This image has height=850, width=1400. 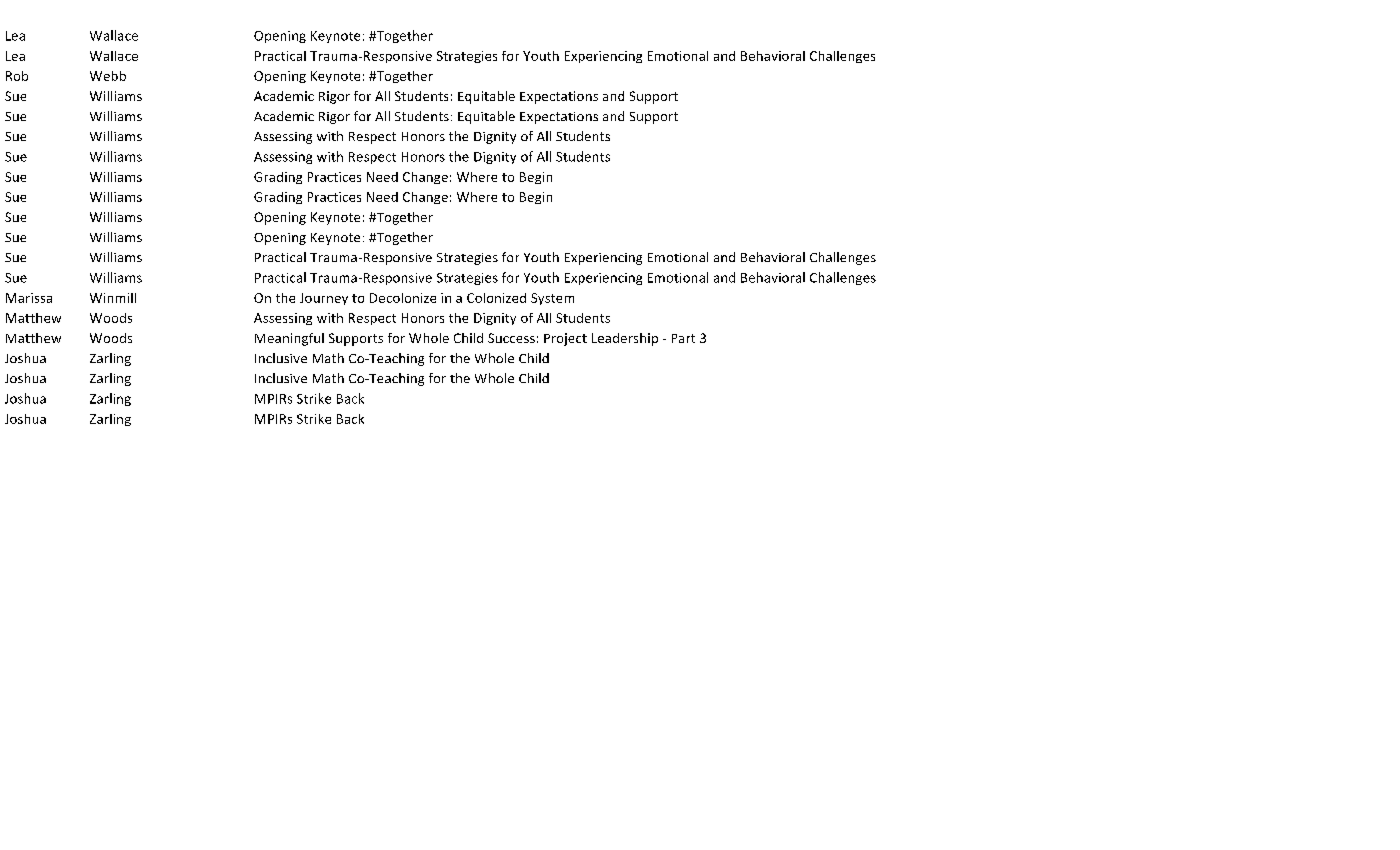 What do you see at coordinates (289, 339) in the image?
I see `Meaningful` at bounding box center [289, 339].
